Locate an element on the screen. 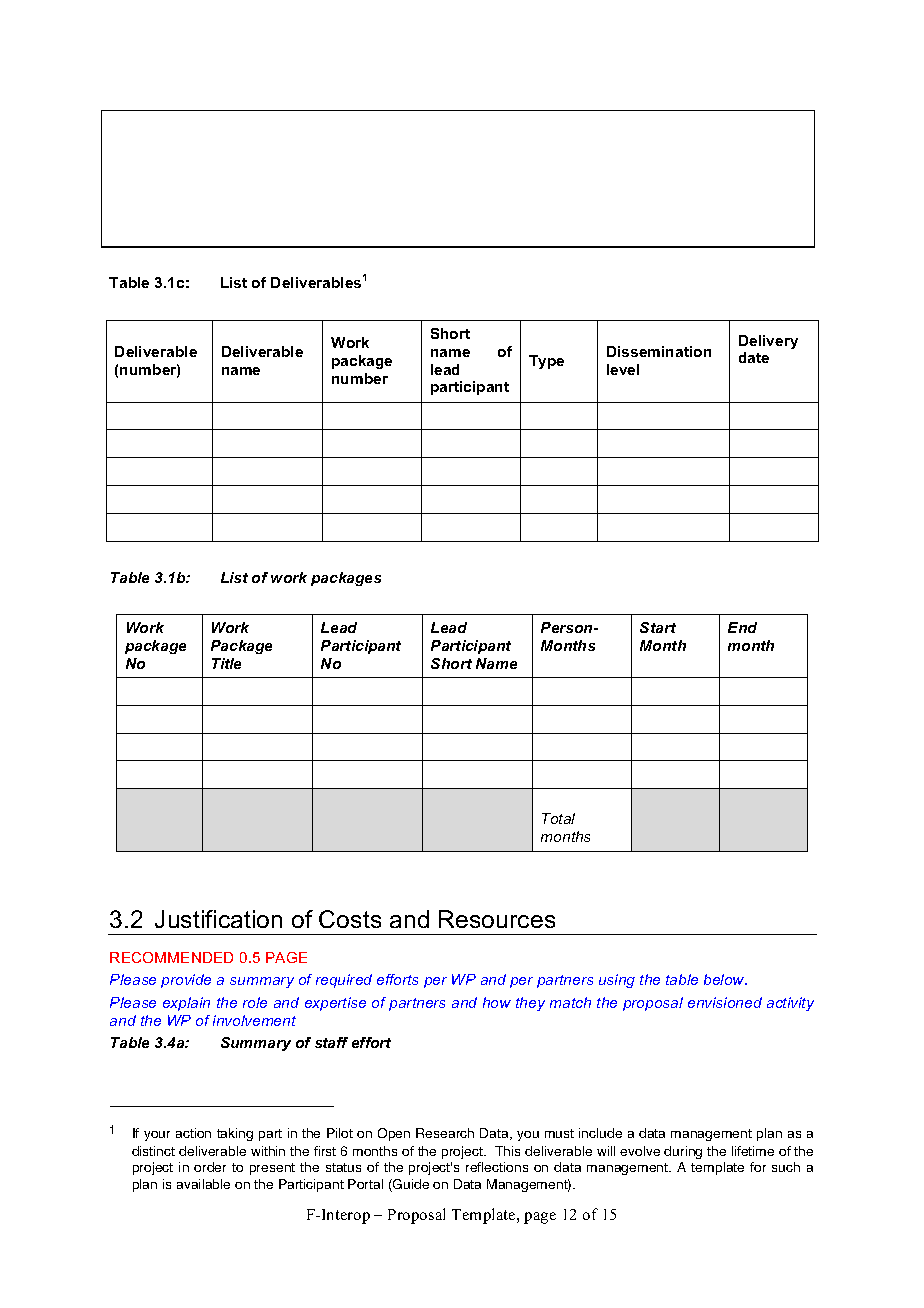  level is located at coordinates (623, 369).
